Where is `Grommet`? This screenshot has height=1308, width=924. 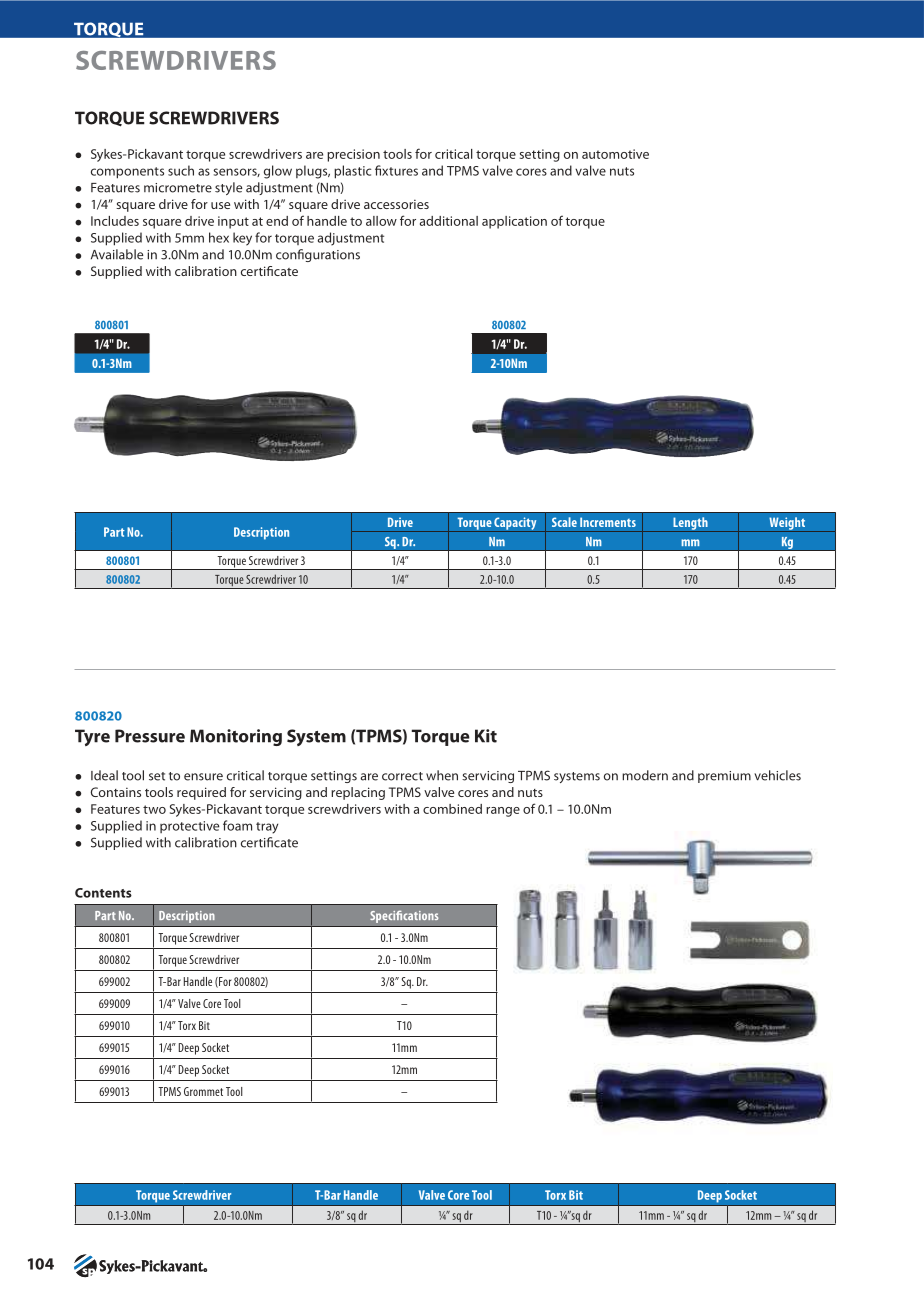 Grommet is located at coordinates (203, 1091).
